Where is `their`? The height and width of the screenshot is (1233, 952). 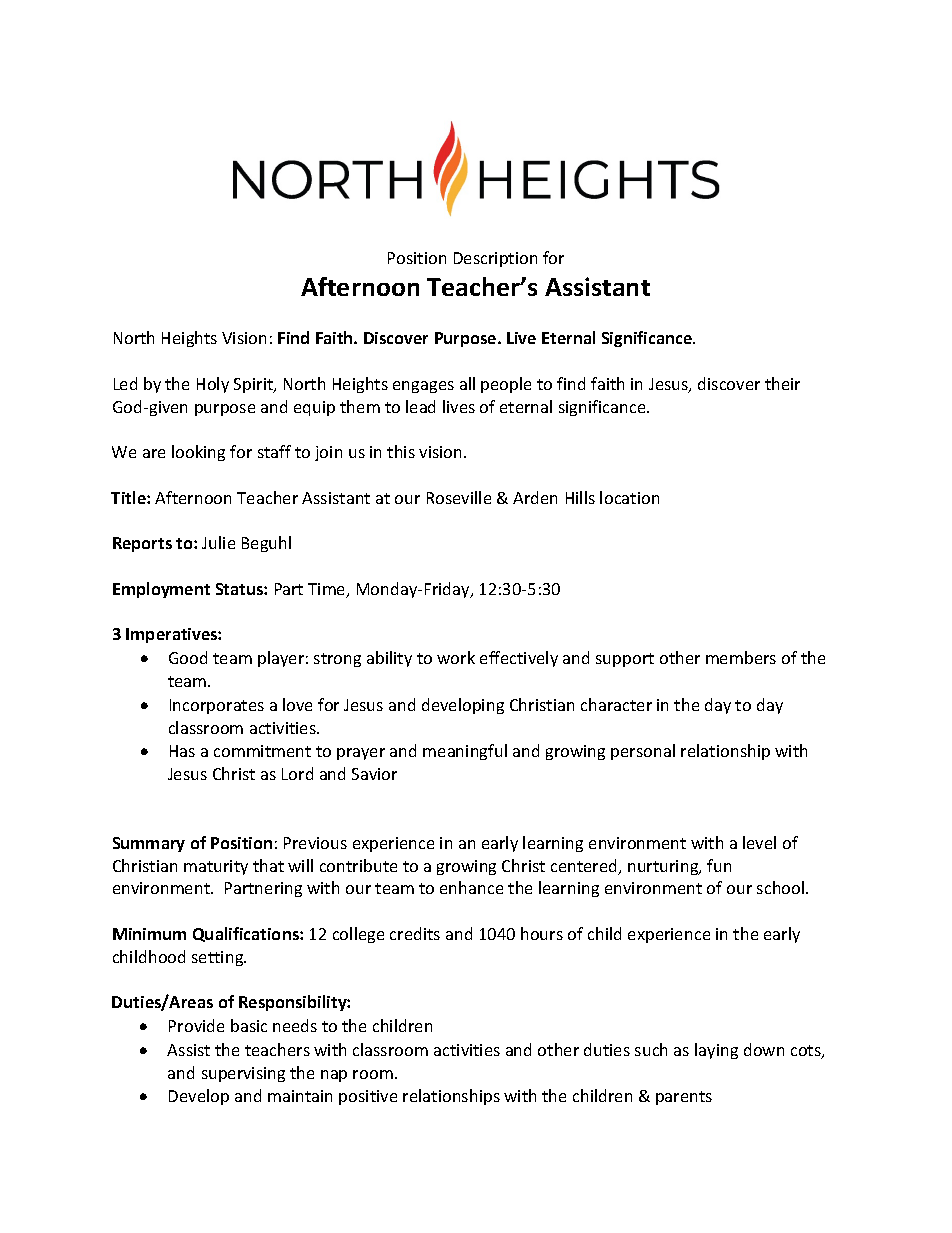
their is located at coordinates (782, 383).
